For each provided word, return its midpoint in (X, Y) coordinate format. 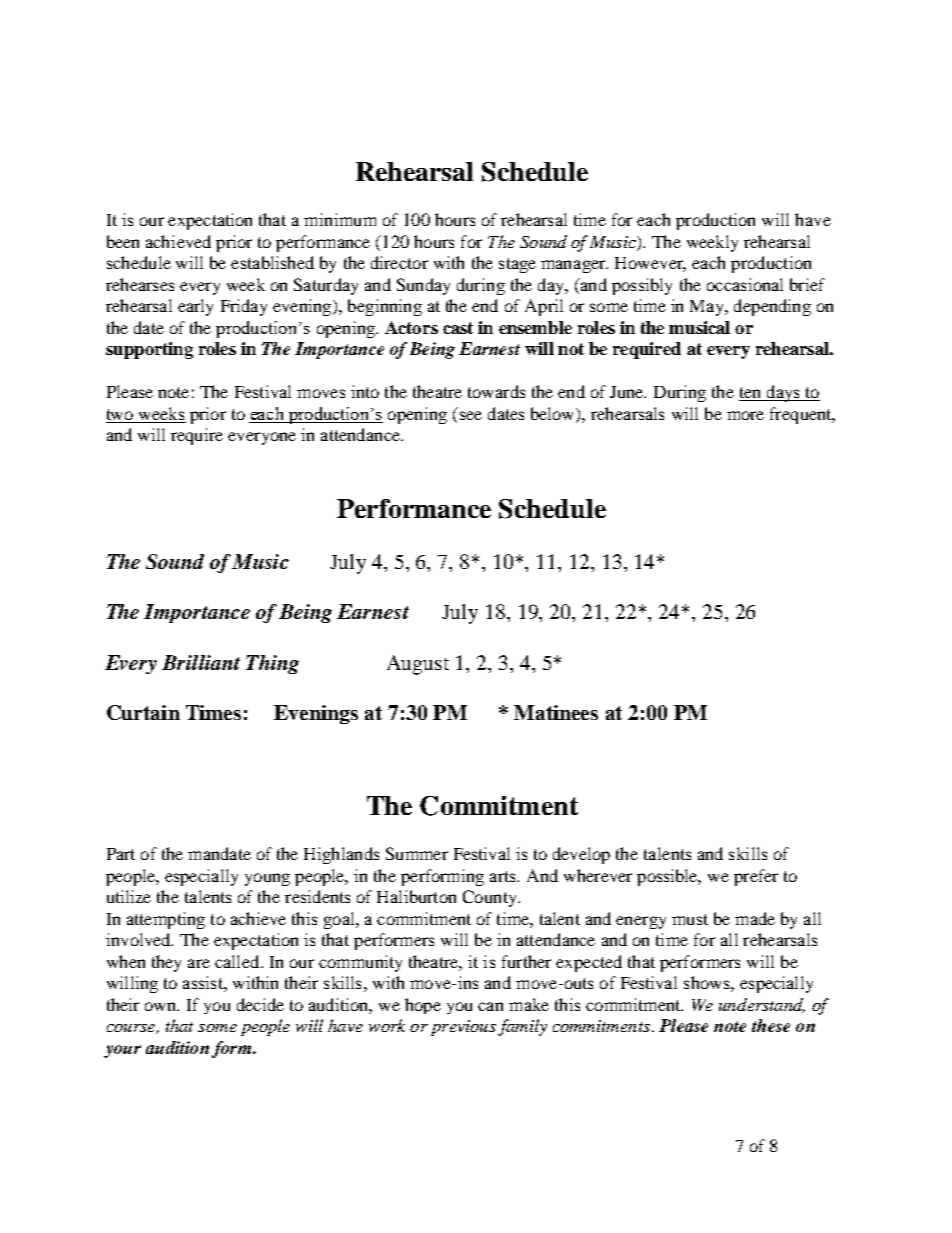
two (120, 414)
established (272, 262)
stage (517, 265)
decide (260, 1004)
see (471, 415)
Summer (417, 853)
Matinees (556, 712)
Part (121, 854)
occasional (745, 284)
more (745, 415)
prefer (756, 877)
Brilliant (201, 662)
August (418, 665)
